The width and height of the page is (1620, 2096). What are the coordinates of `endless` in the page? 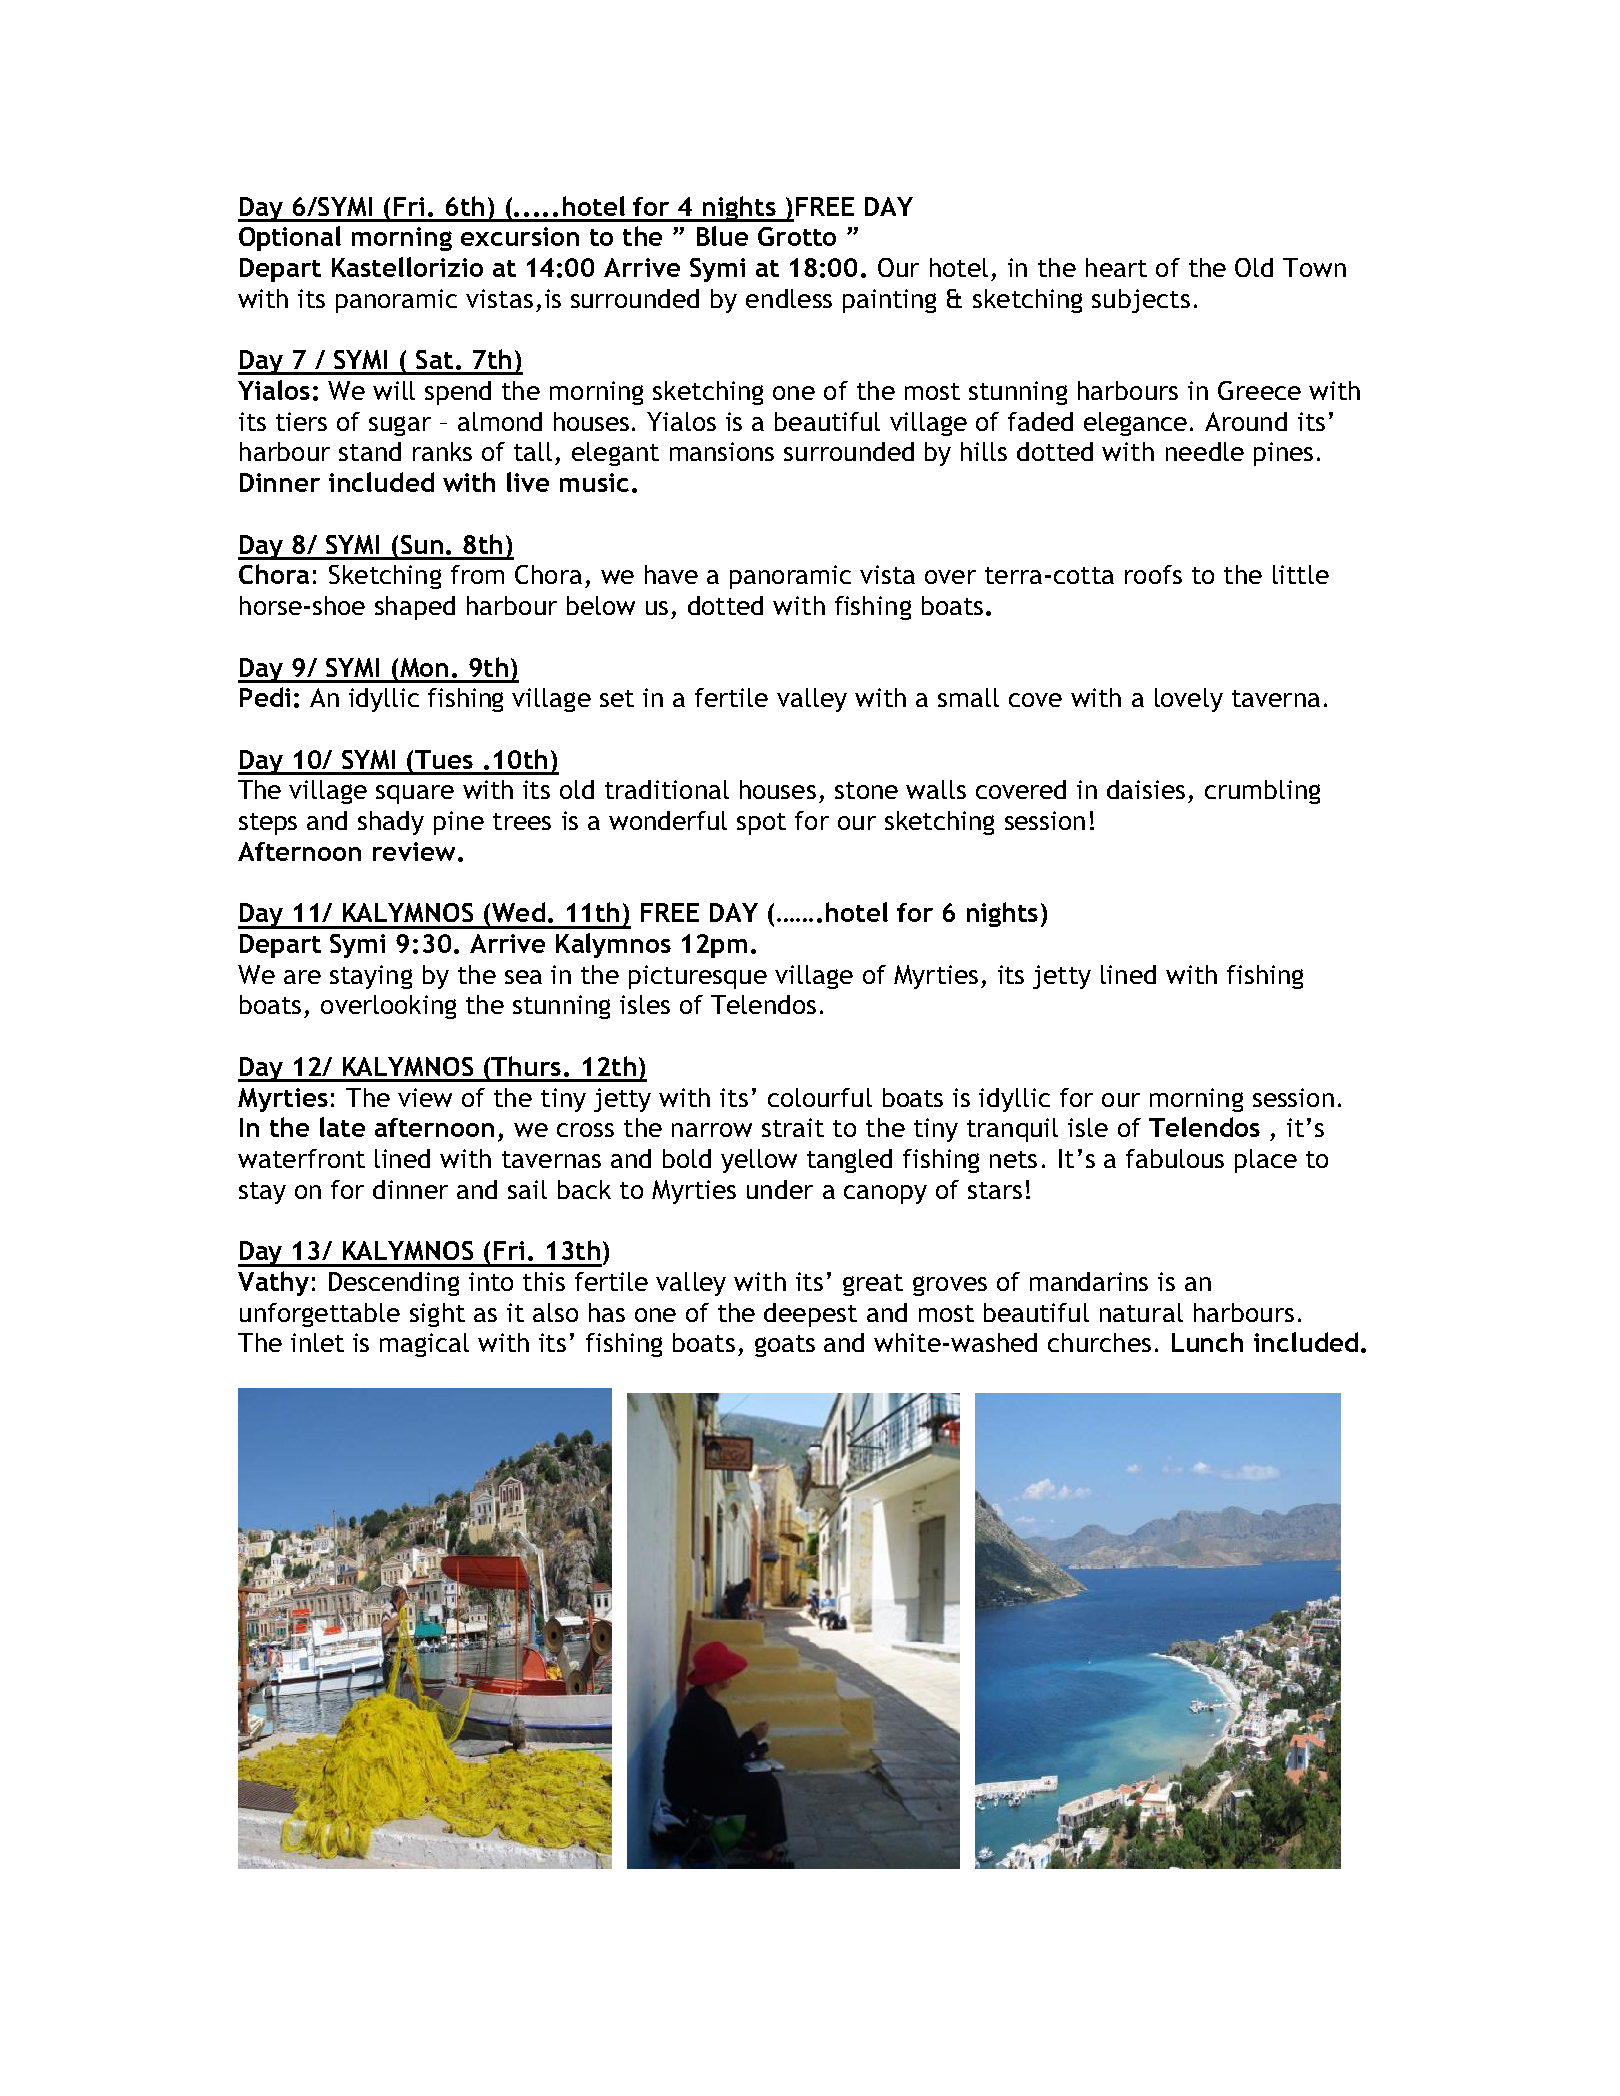 It's located at (789, 298).
